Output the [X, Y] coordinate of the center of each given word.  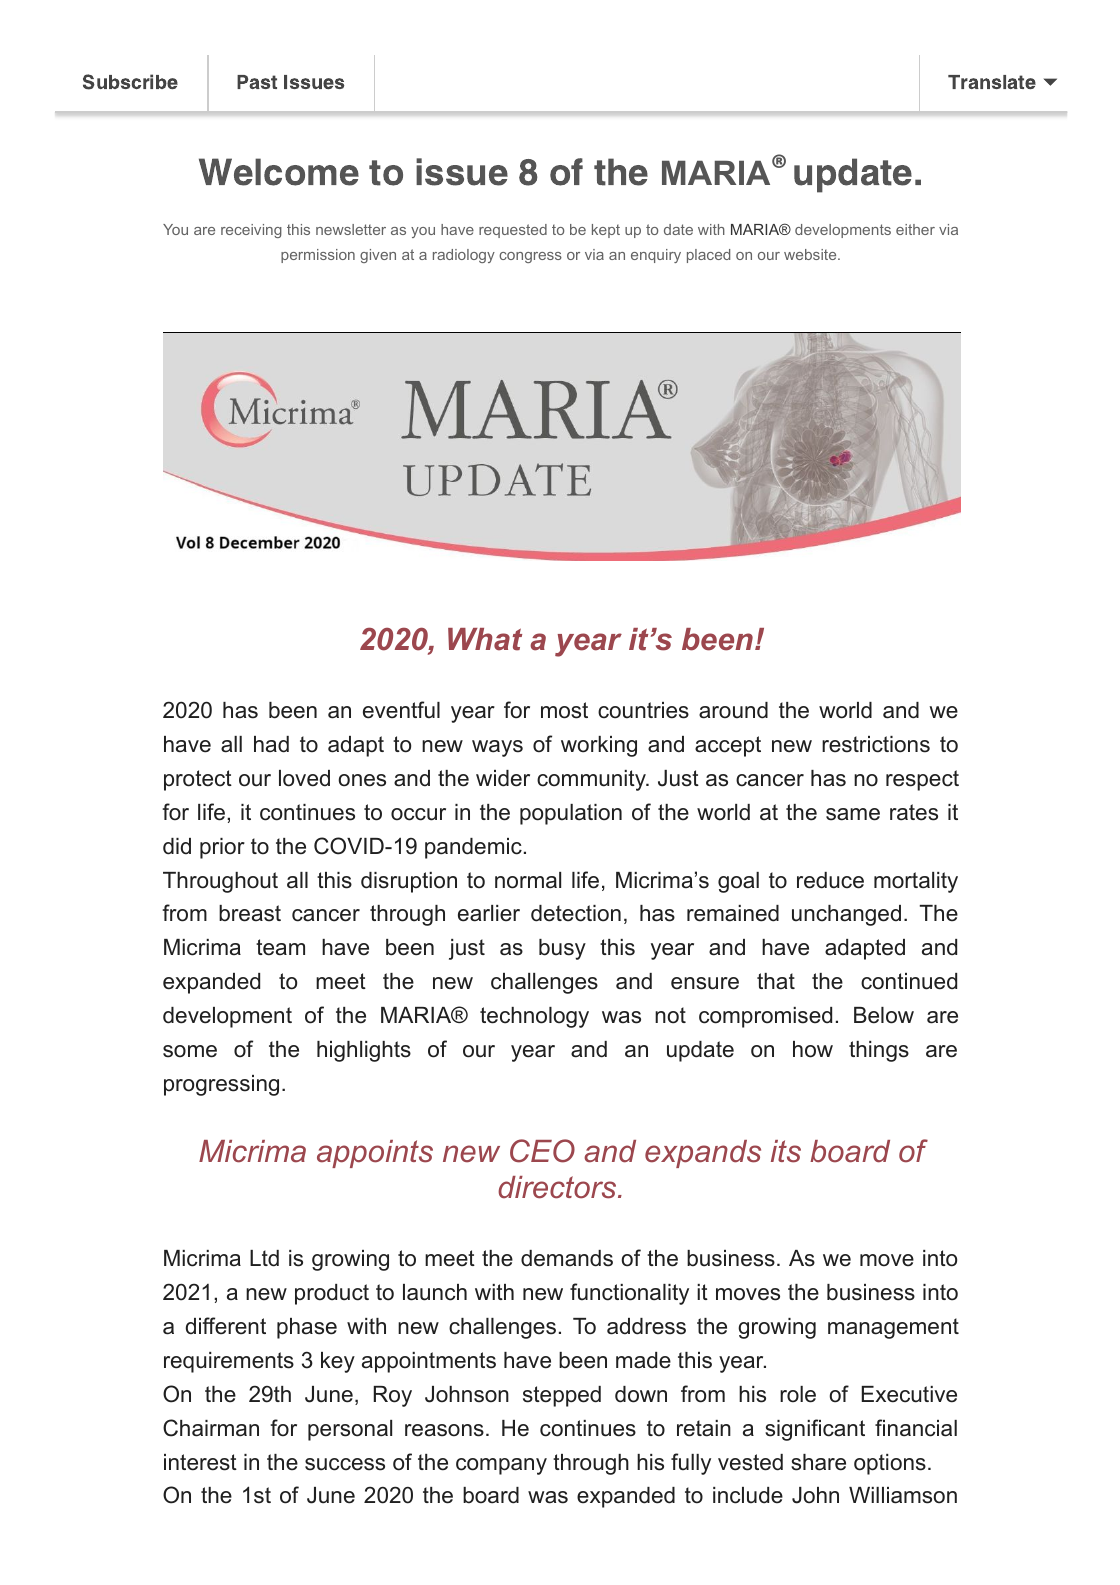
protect [198, 780]
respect [922, 780]
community [592, 780]
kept [606, 231]
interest [200, 1462]
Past [257, 82]
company [501, 1466]
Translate [992, 82]
